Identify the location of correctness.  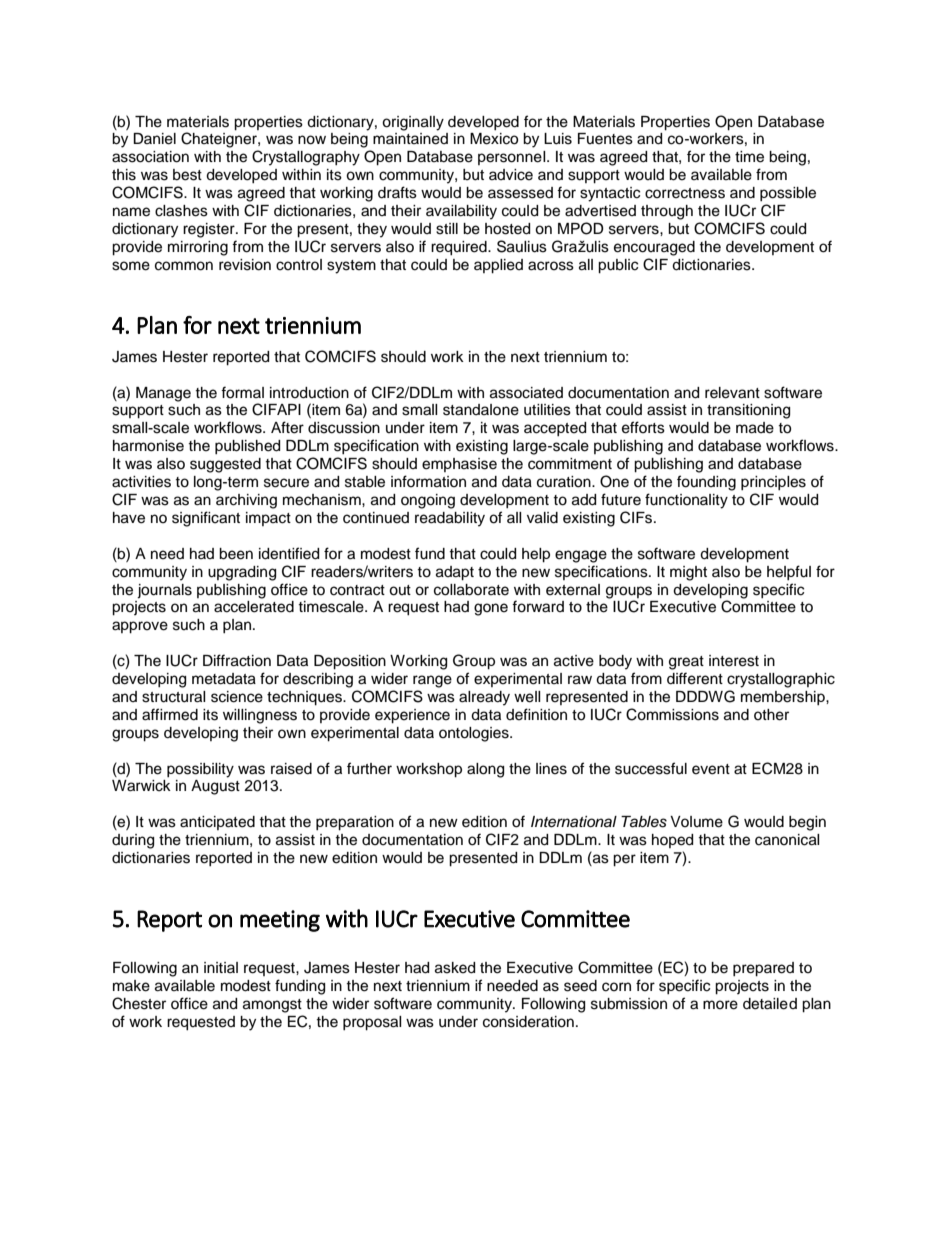
(685, 193).
